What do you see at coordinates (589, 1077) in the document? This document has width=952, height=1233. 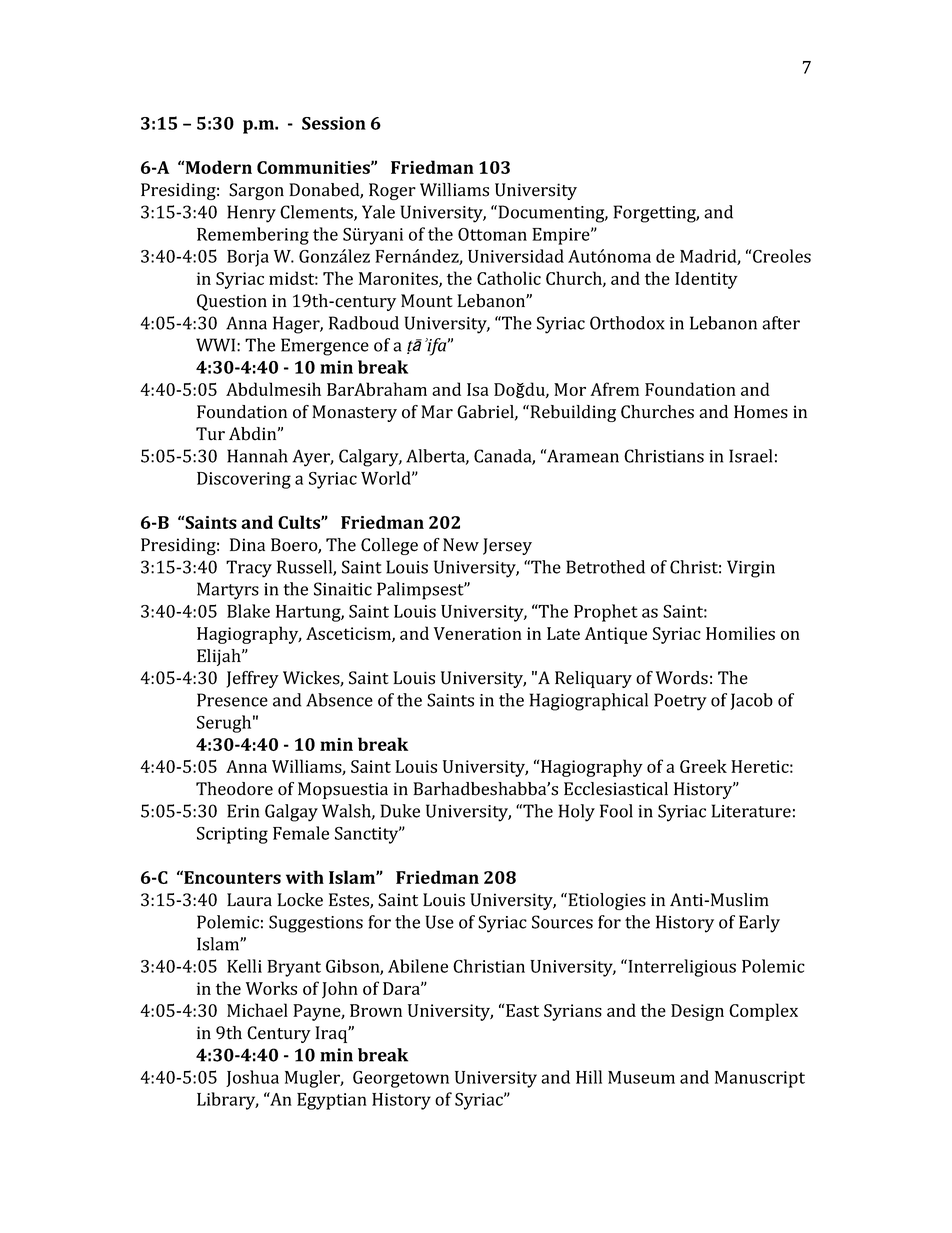 I see `Hill` at bounding box center [589, 1077].
